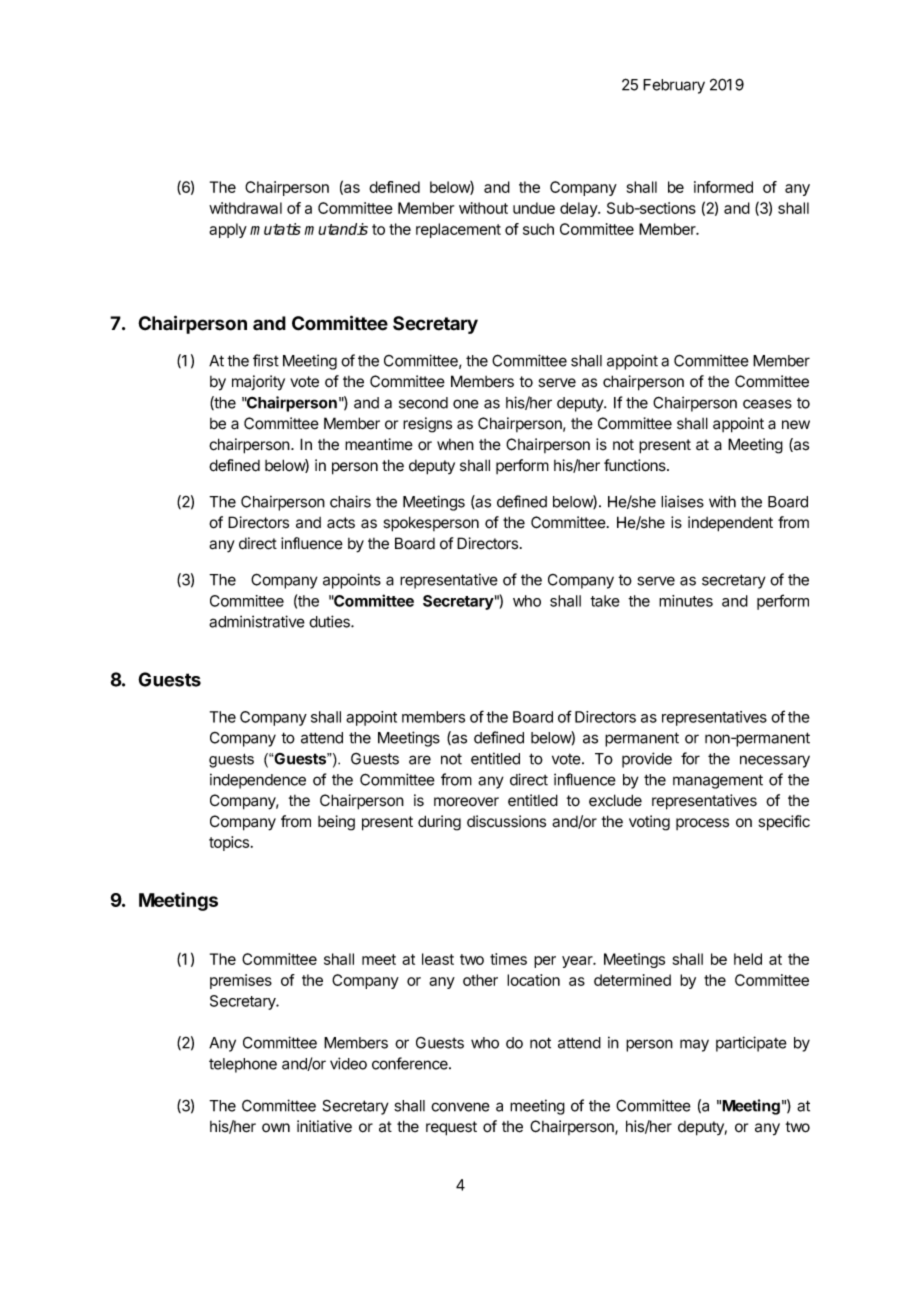 The width and height of the image is (924, 1308). What do you see at coordinates (276, 1127) in the image?
I see `own` at bounding box center [276, 1127].
